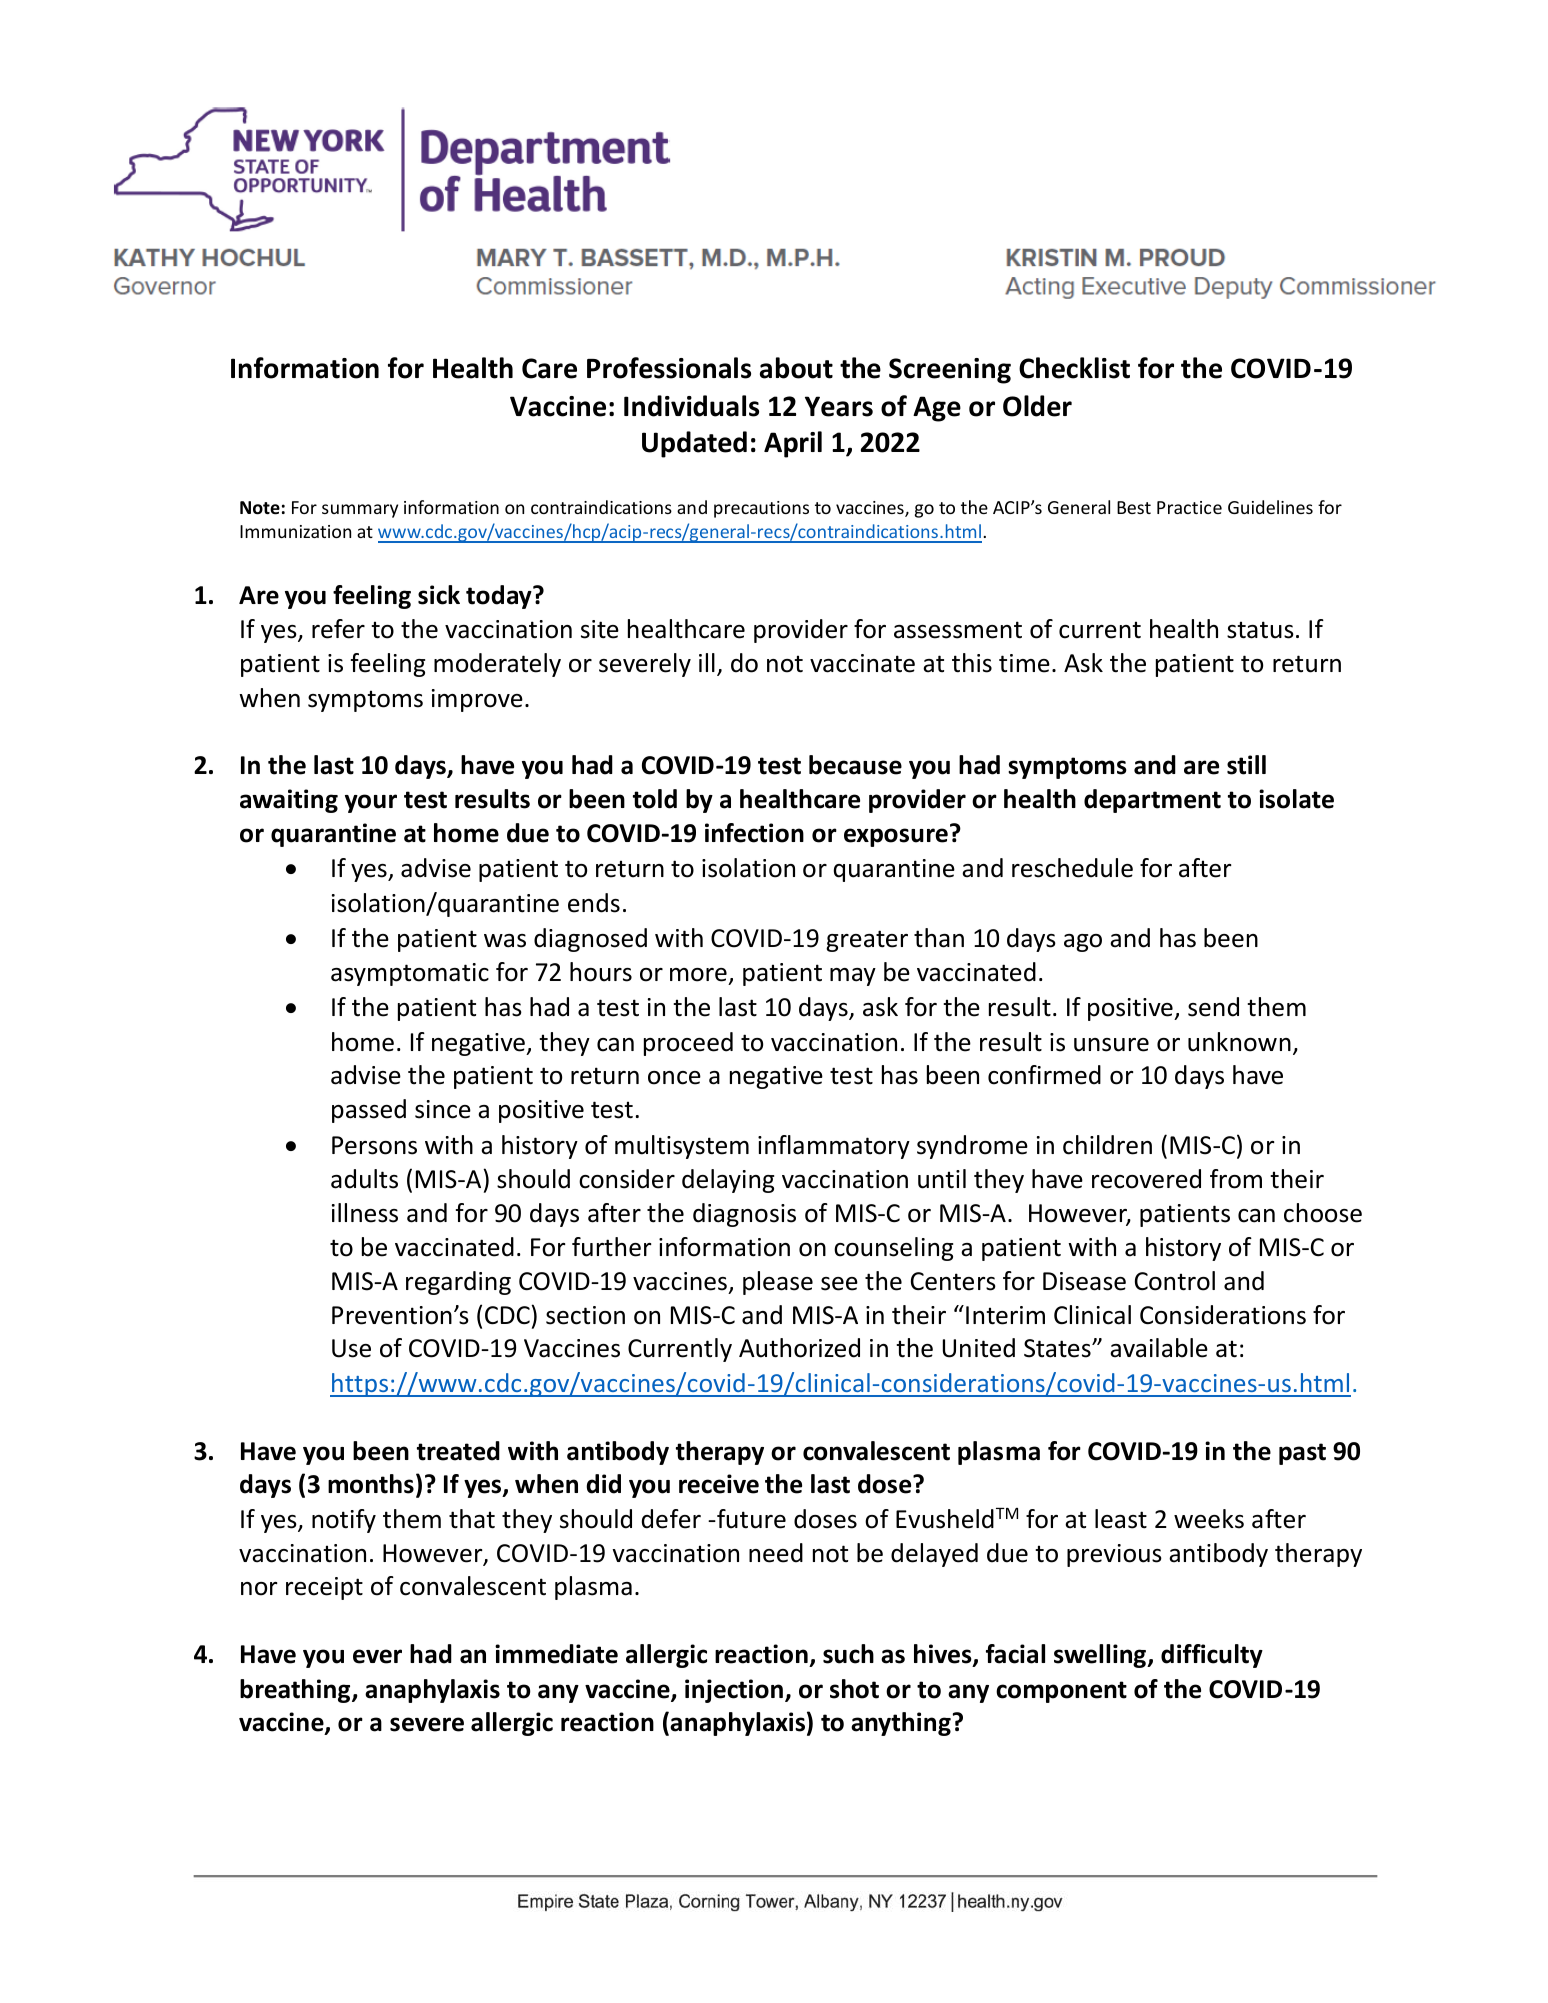 This screenshot has height=2003, width=1548. I want to click on unknown, so click(1239, 1042).
